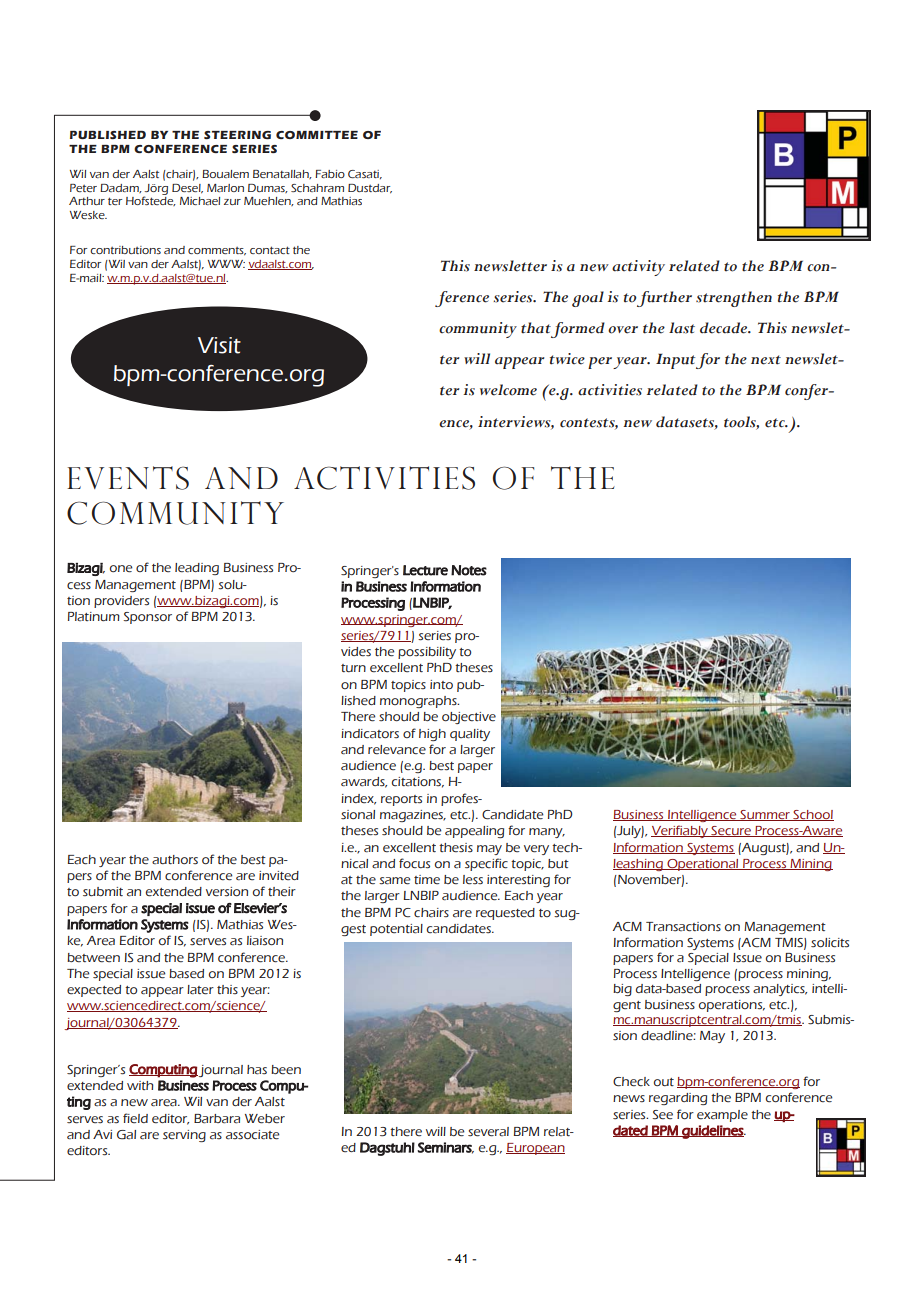  What do you see at coordinates (184, 1136) in the screenshot?
I see `serving` at bounding box center [184, 1136].
